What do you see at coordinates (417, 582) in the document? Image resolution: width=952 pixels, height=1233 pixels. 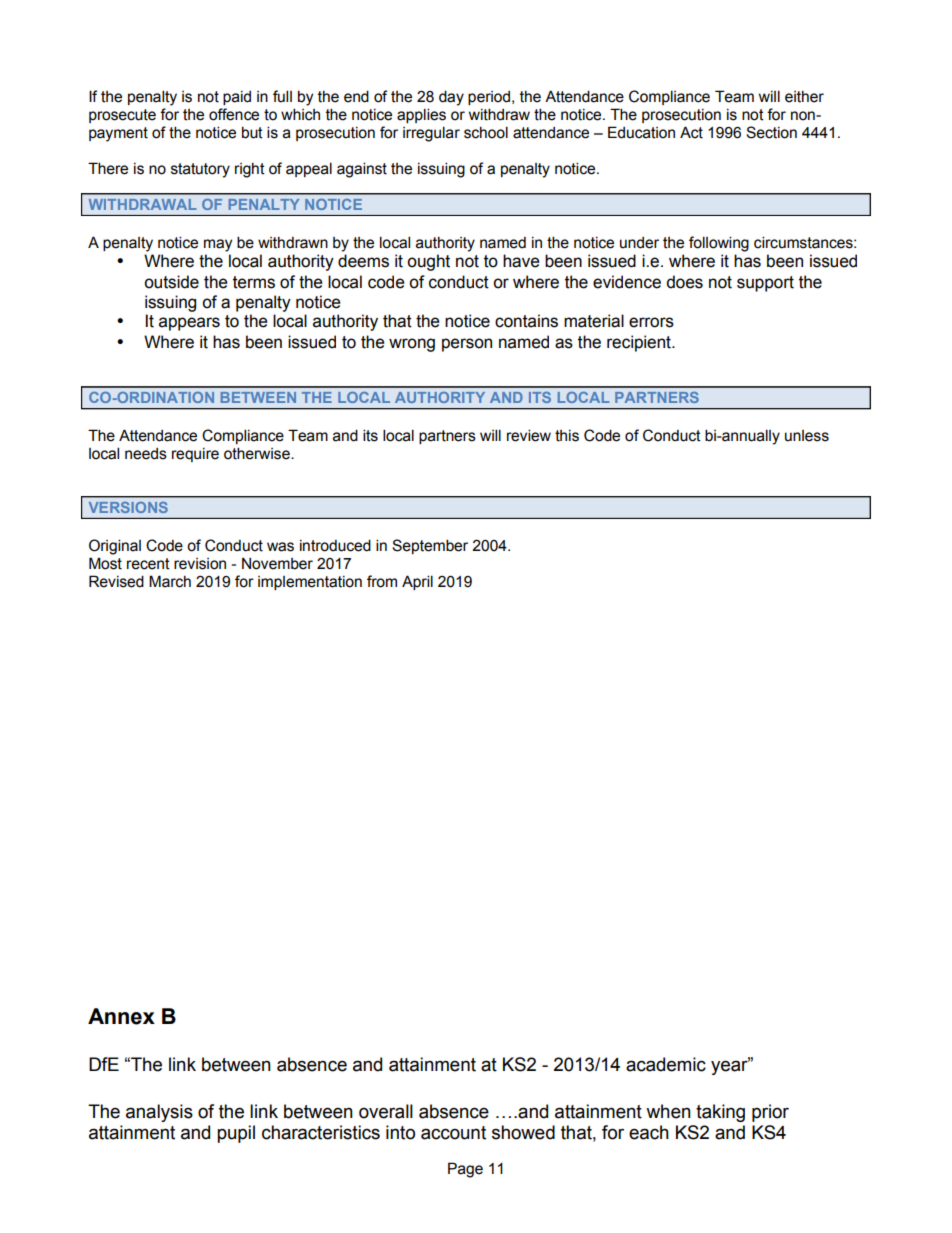 I see `April` at bounding box center [417, 582].
